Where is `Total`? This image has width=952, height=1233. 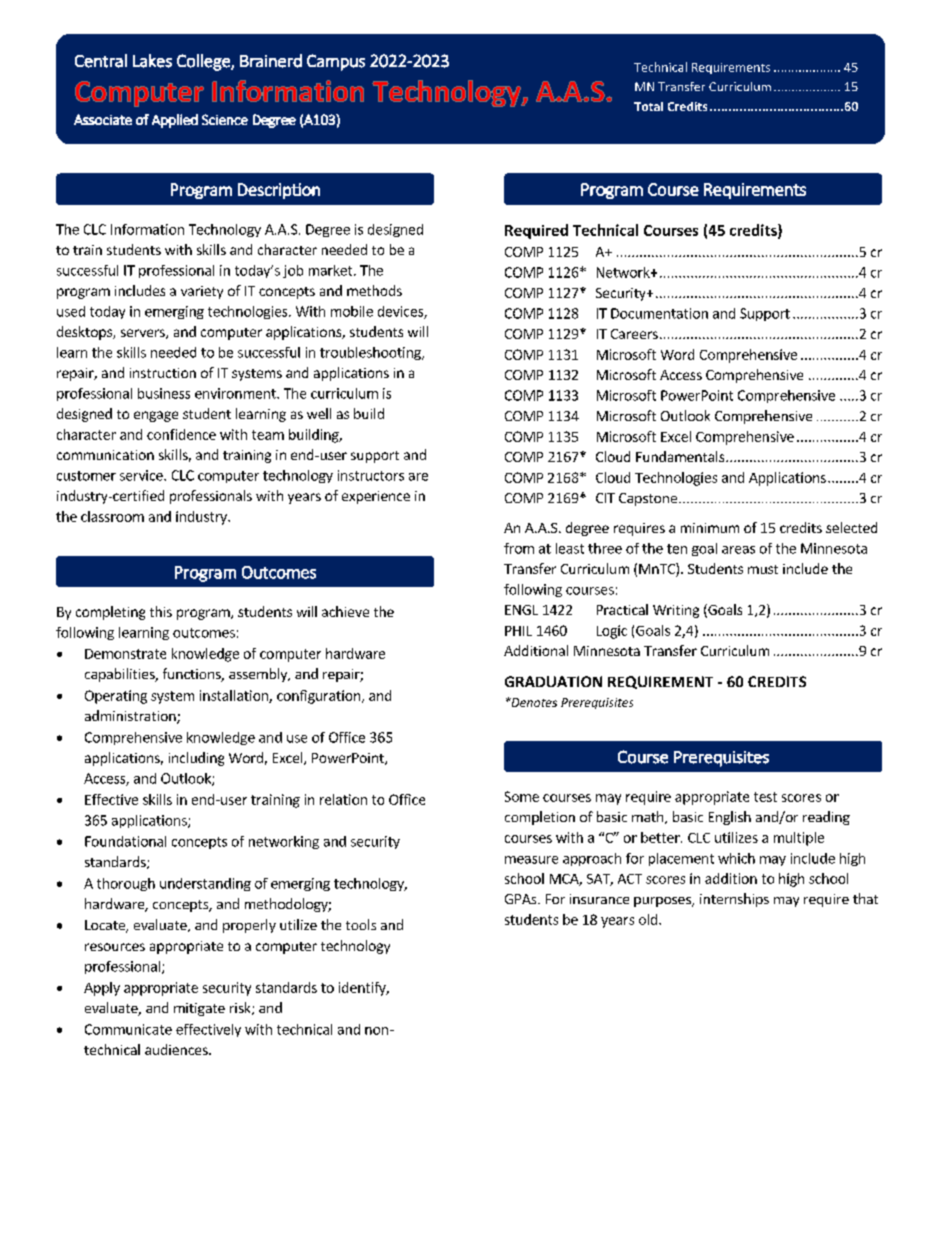
Total is located at coordinates (648, 106).
